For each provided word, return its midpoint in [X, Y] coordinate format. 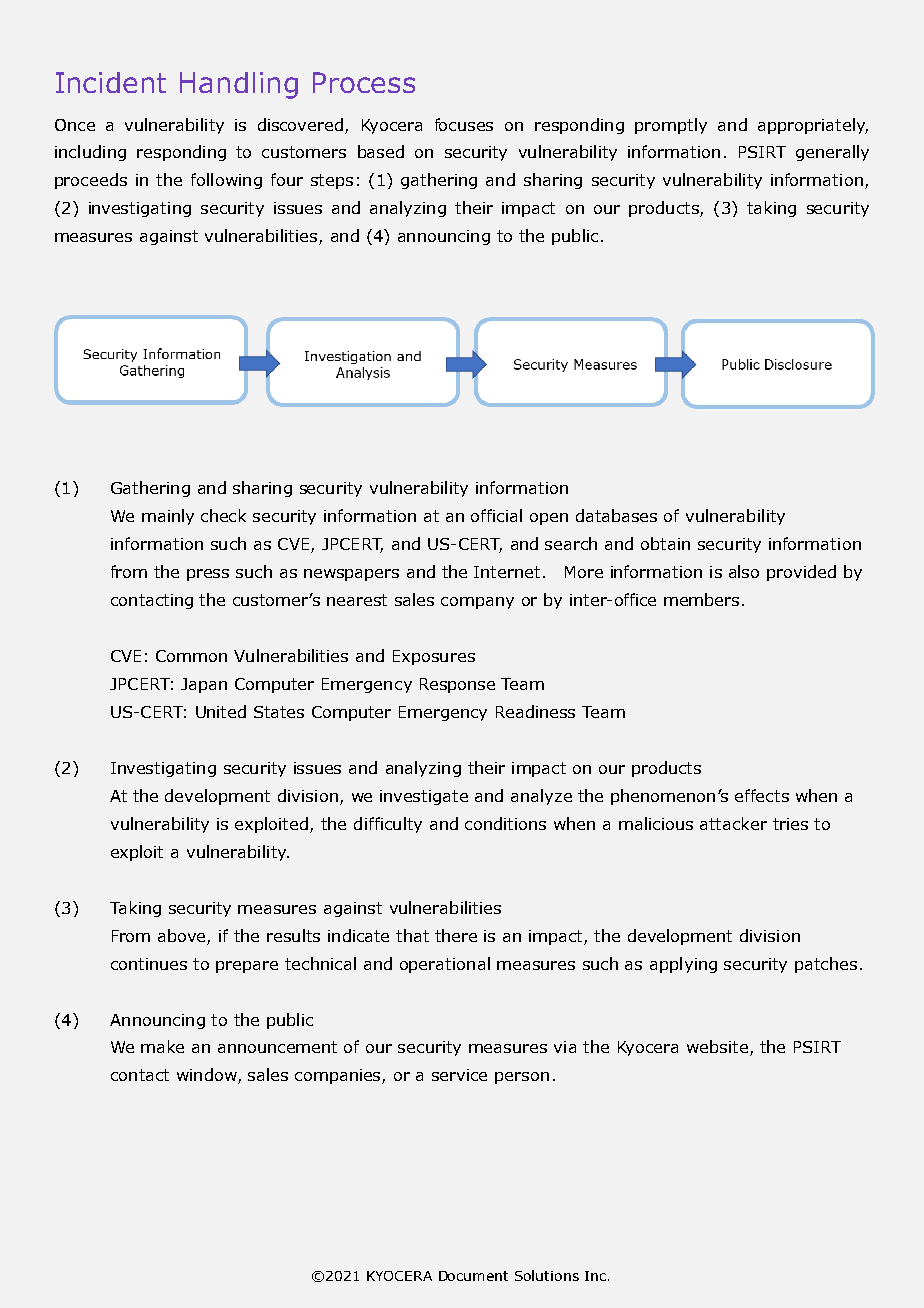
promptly [671, 126]
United [221, 711]
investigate [424, 797]
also [744, 571]
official [496, 515]
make [162, 1046]
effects [762, 795]
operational [445, 965]
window [208, 1076]
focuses [464, 124]
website [717, 1046]
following [226, 181]
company [477, 603]
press [208, 575]
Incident [111, 82]
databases [616, 515]
